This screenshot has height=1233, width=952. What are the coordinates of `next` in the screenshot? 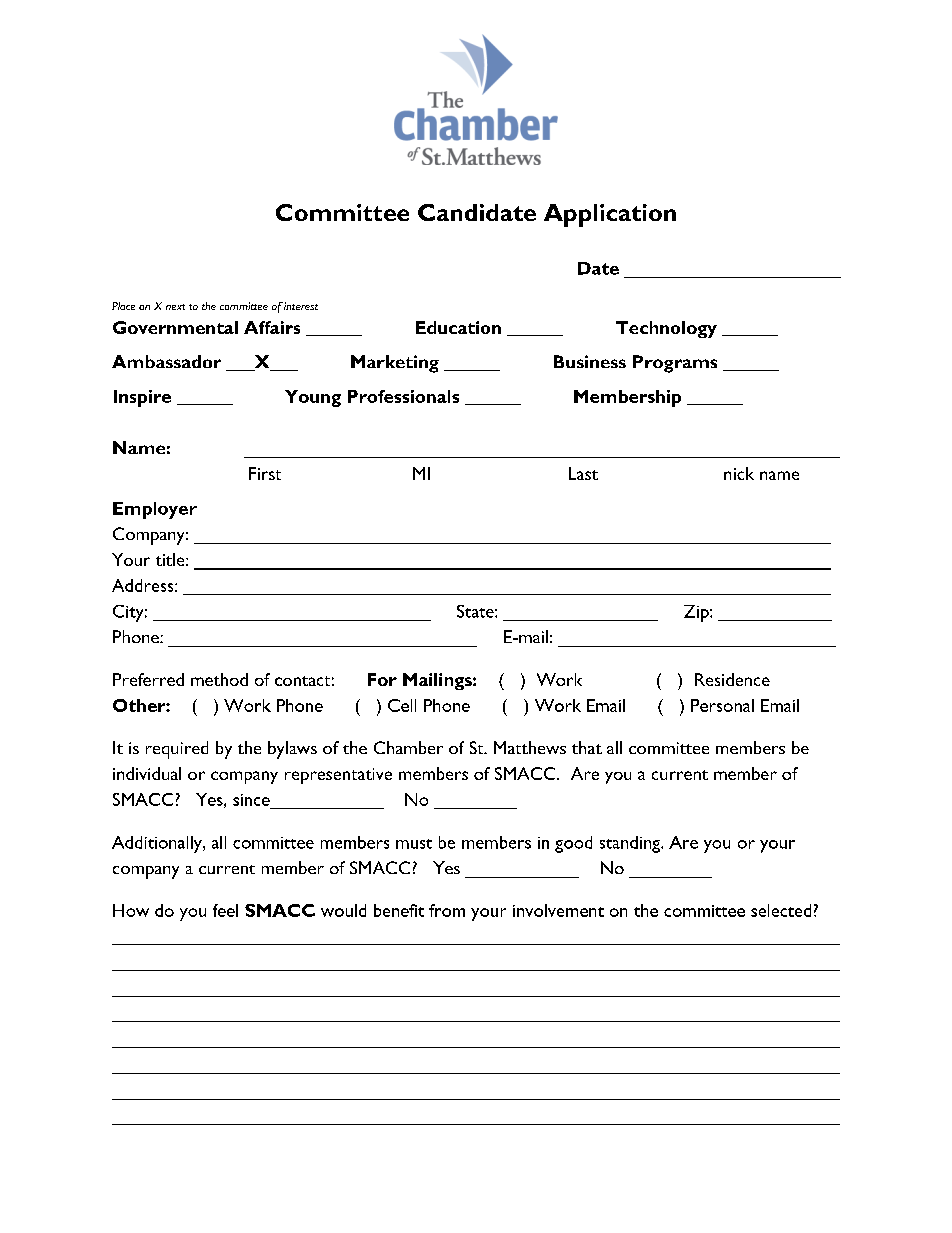 It's located at (175, 307).
